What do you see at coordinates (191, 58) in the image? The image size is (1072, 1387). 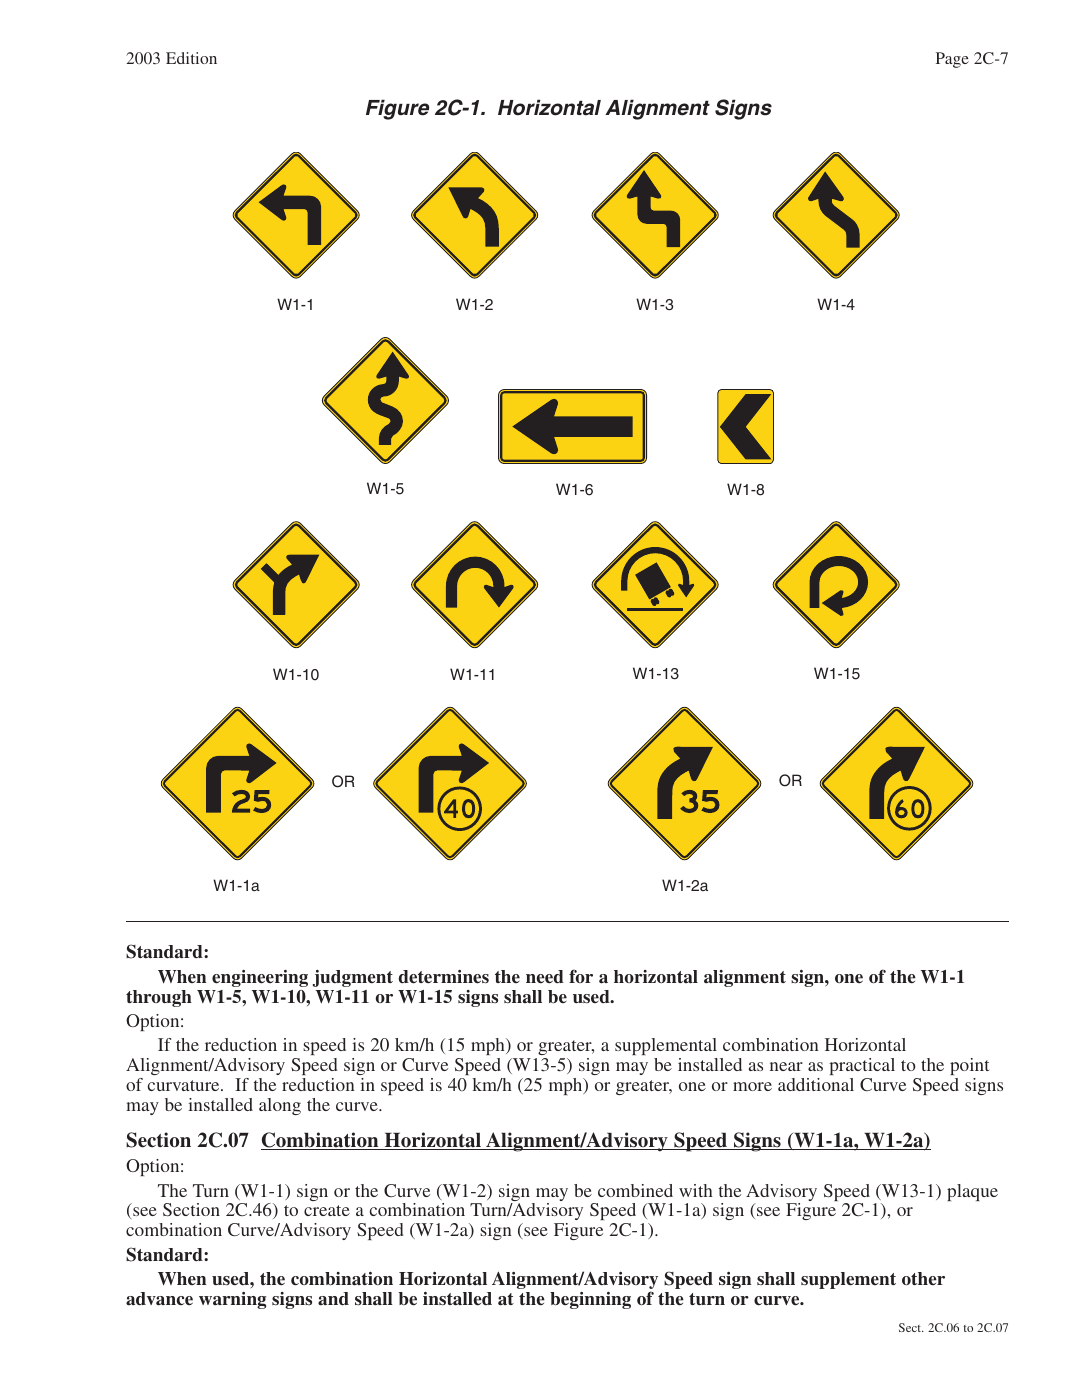 I see `Edition` at bounding box center [191, 58].
